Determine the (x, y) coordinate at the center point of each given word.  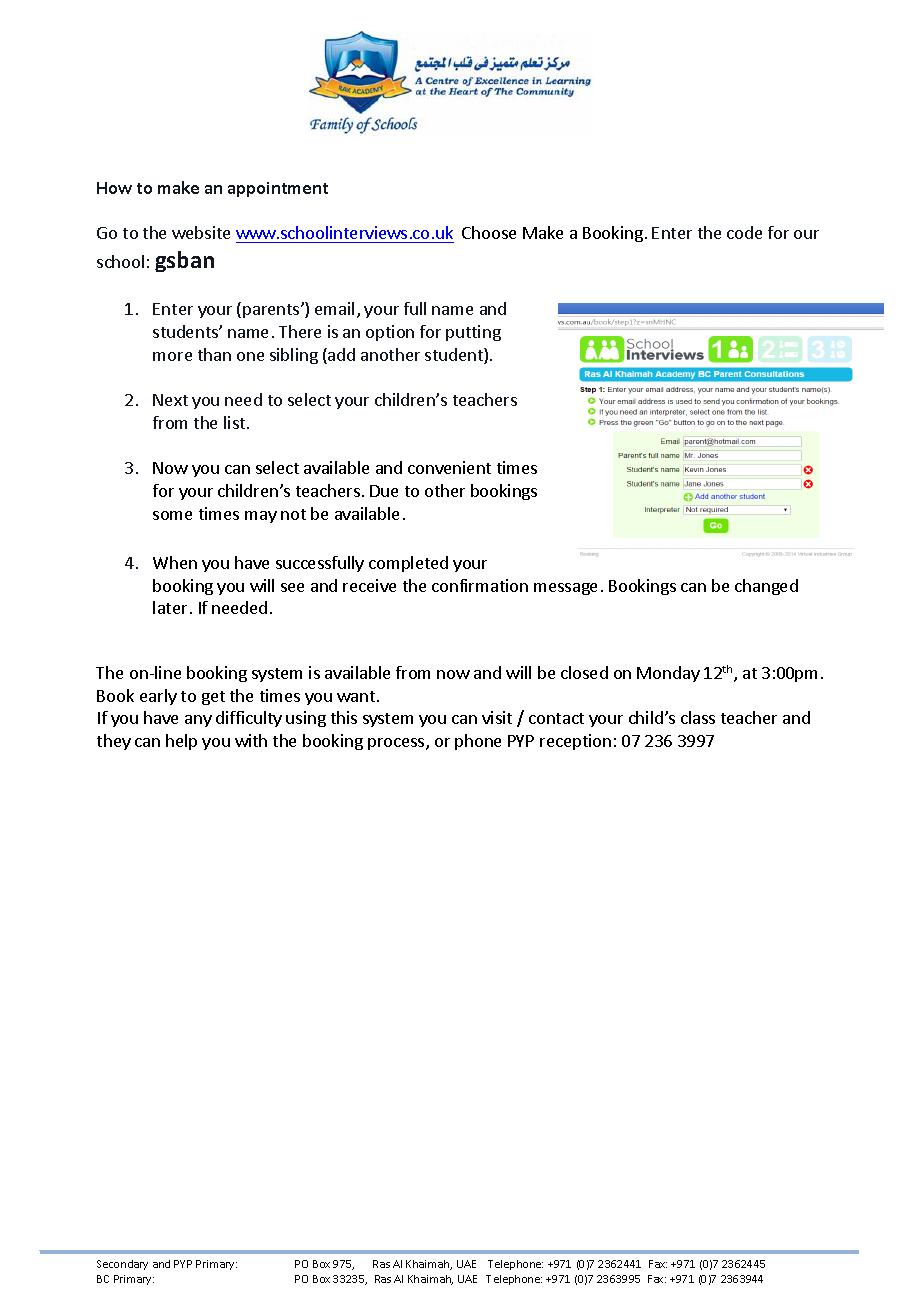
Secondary (122, 1265)
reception (575, 742)
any (198, 721)
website (201, 232)
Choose (489, 232)
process (397, 744)
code (744, 232)
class (698, 717)
